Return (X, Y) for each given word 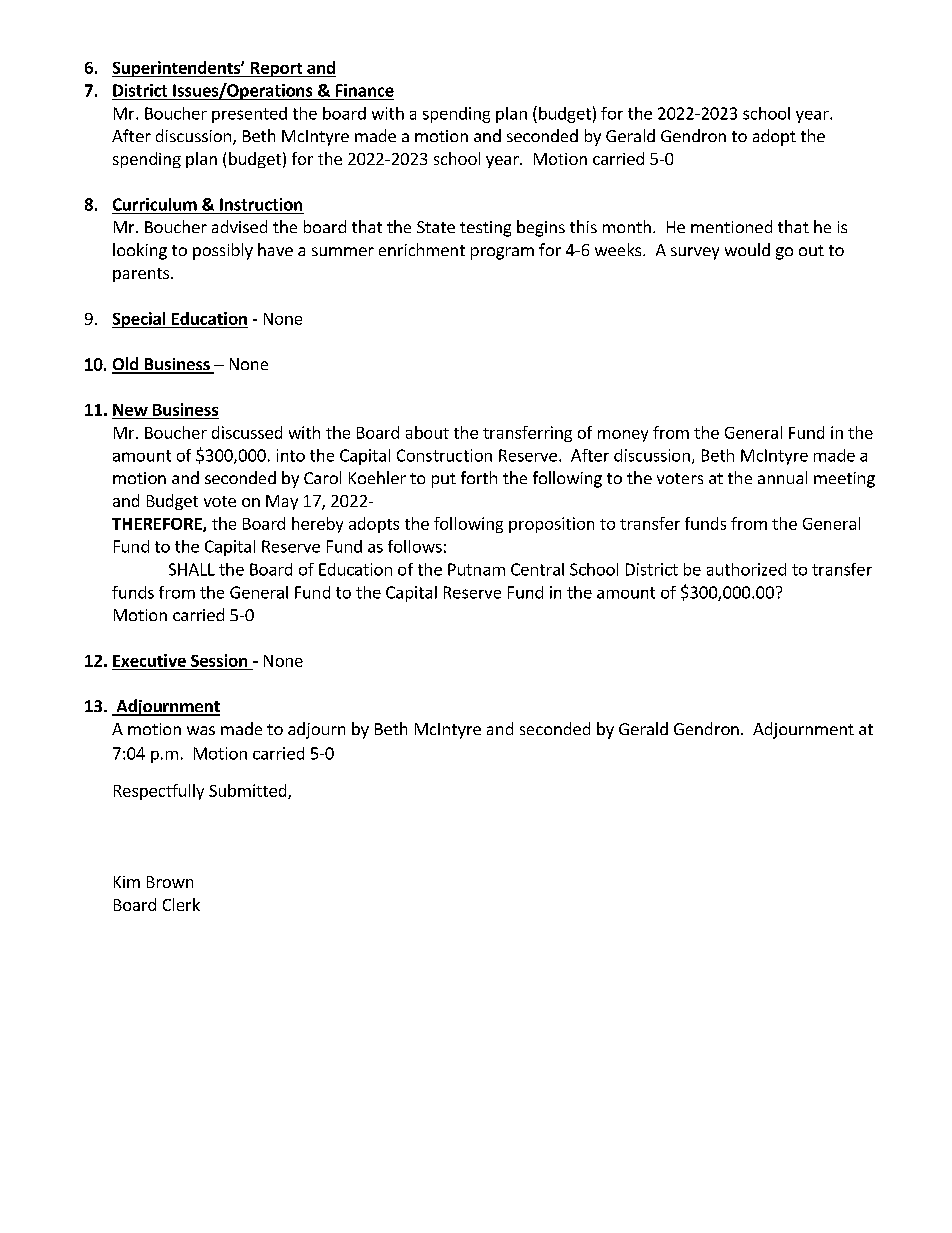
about (427, 432)
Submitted (249, 791)
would (747, 249)
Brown (170, 882)
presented (249, 115)
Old (126, 365)
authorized (746, 569)
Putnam (476, 569)
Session (219, 660)
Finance (365, 90)
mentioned (731, 226)
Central (537, 569)
